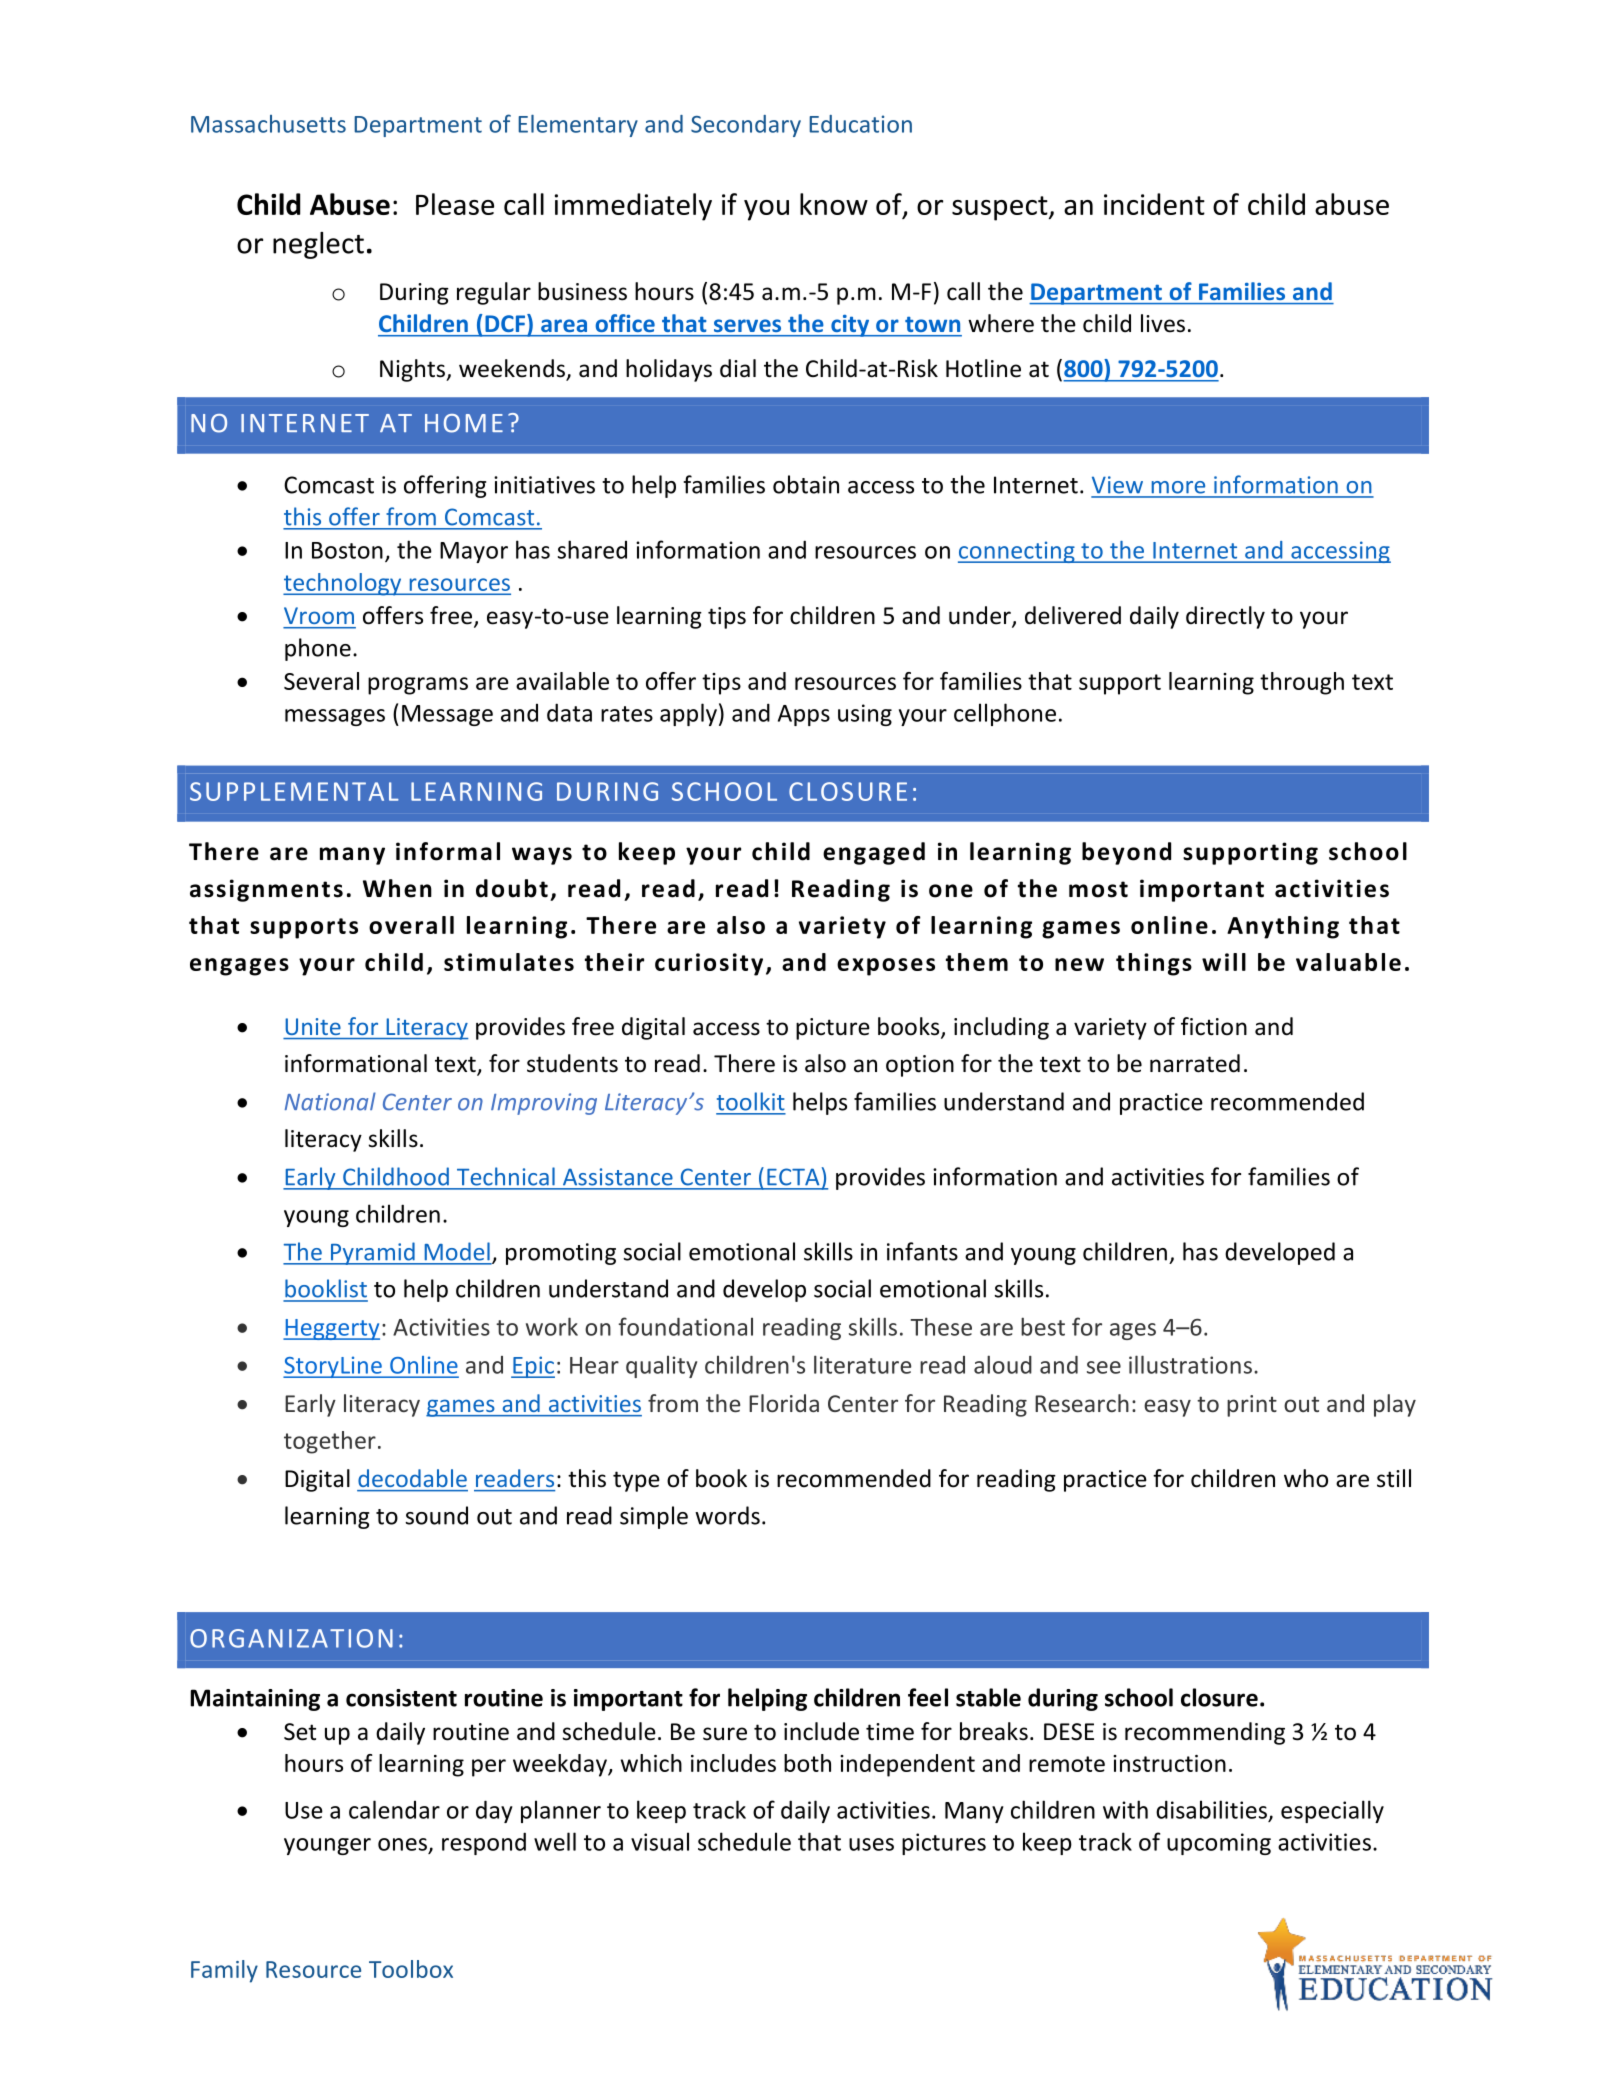 The width and height of the document is (1606, 2079). I want to click on obtain, so click(806, 484).
